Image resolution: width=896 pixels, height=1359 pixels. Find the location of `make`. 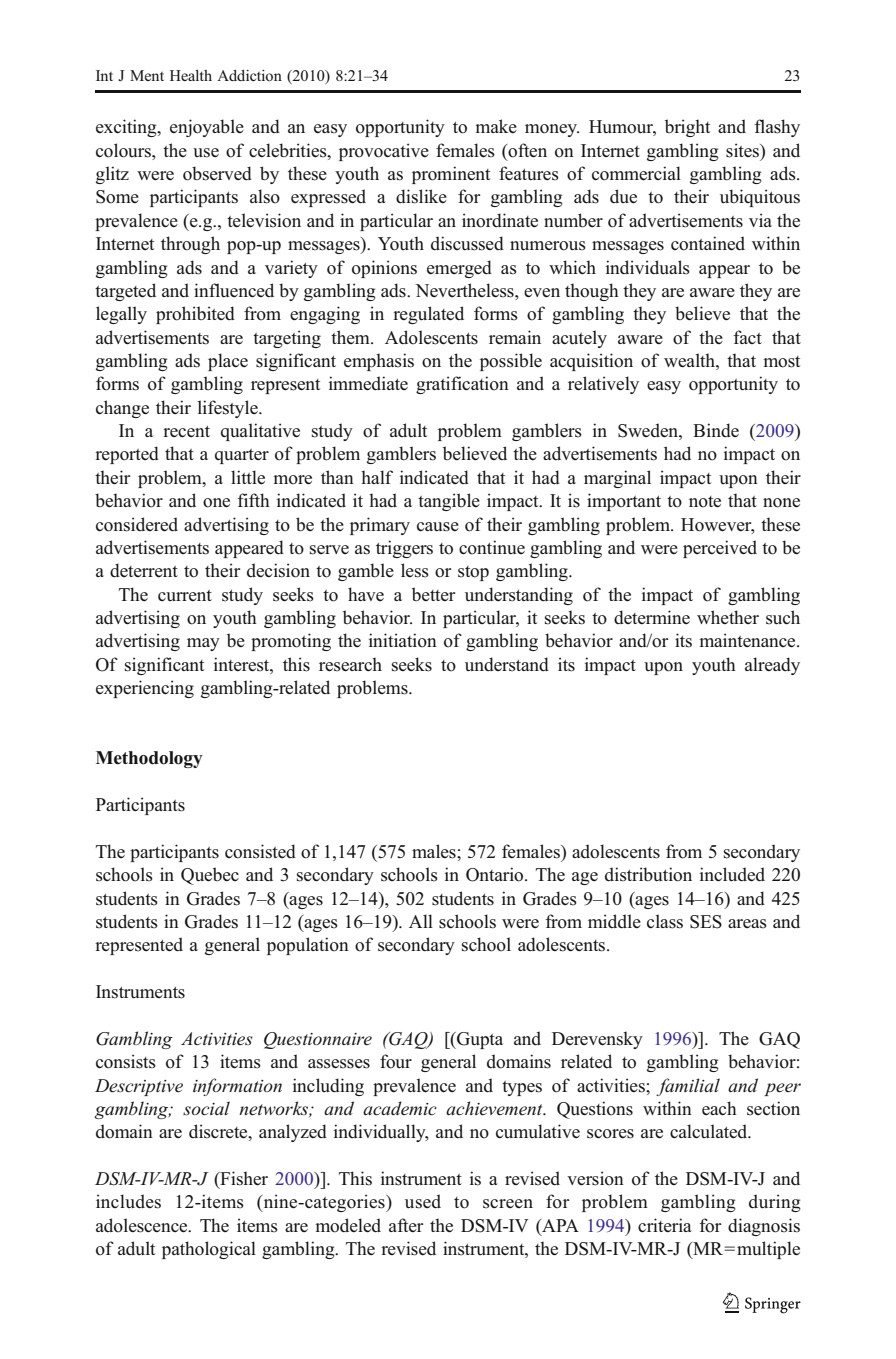

make is located at coordinates (496, 126).
